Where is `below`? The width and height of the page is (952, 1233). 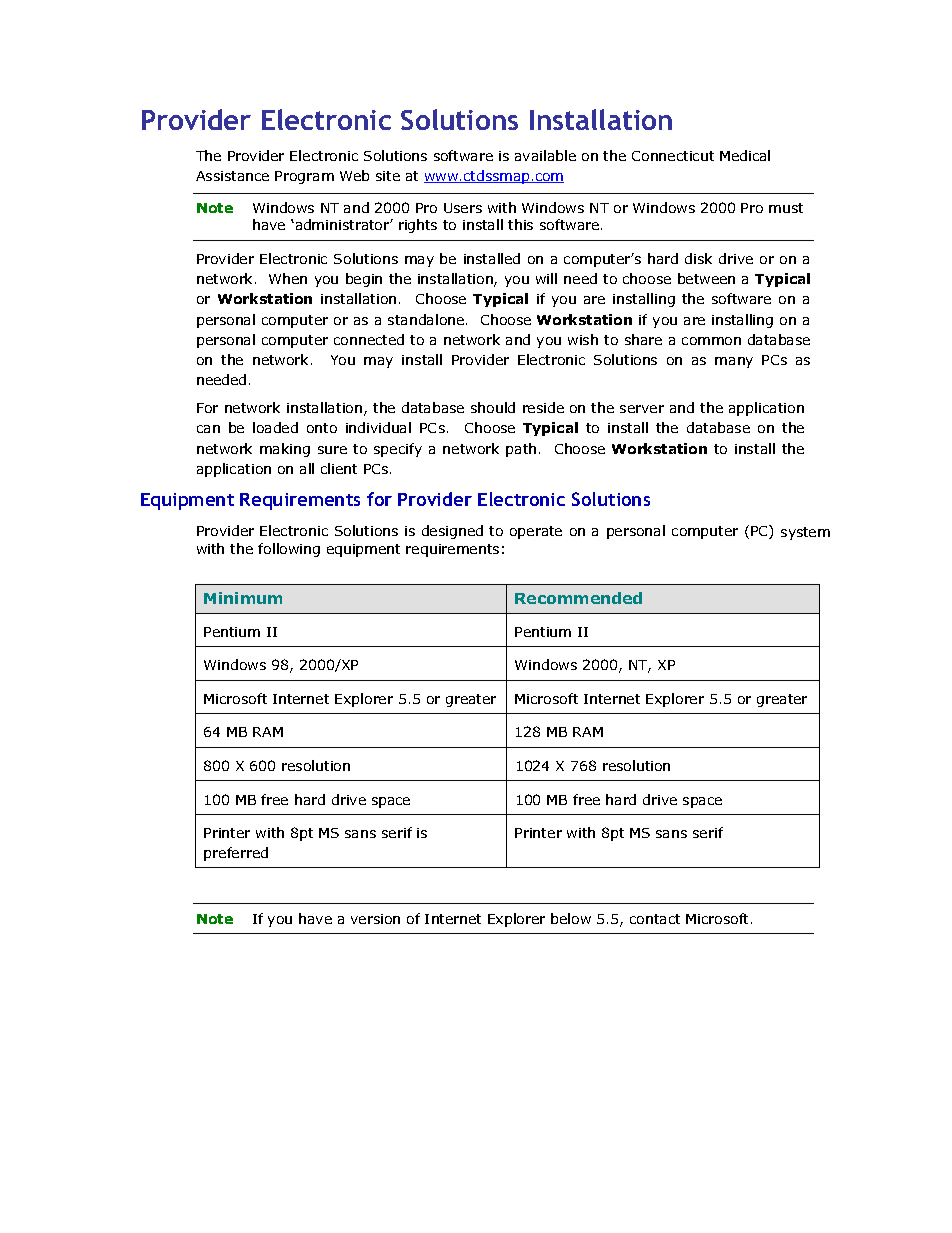 below is located at coordinates (571, 918).
